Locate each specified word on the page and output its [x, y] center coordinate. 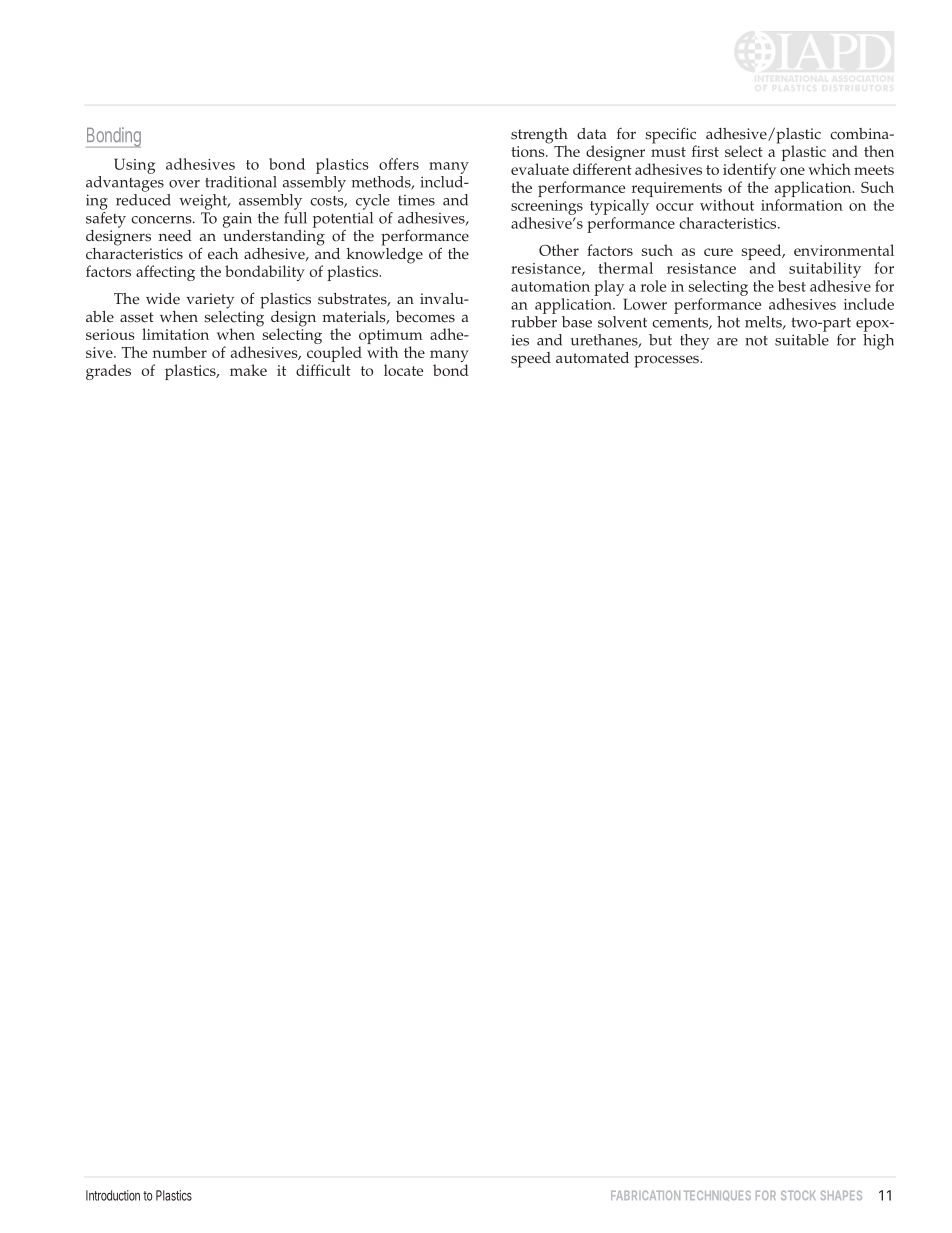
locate [403, 370]
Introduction [113, 1195]
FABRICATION [645, 1195]
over [184, 184]
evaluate [540, 169]
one [792, 171]
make [248, 370]
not [756, 341]
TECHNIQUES [717, 1195]
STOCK [798, 1195]
